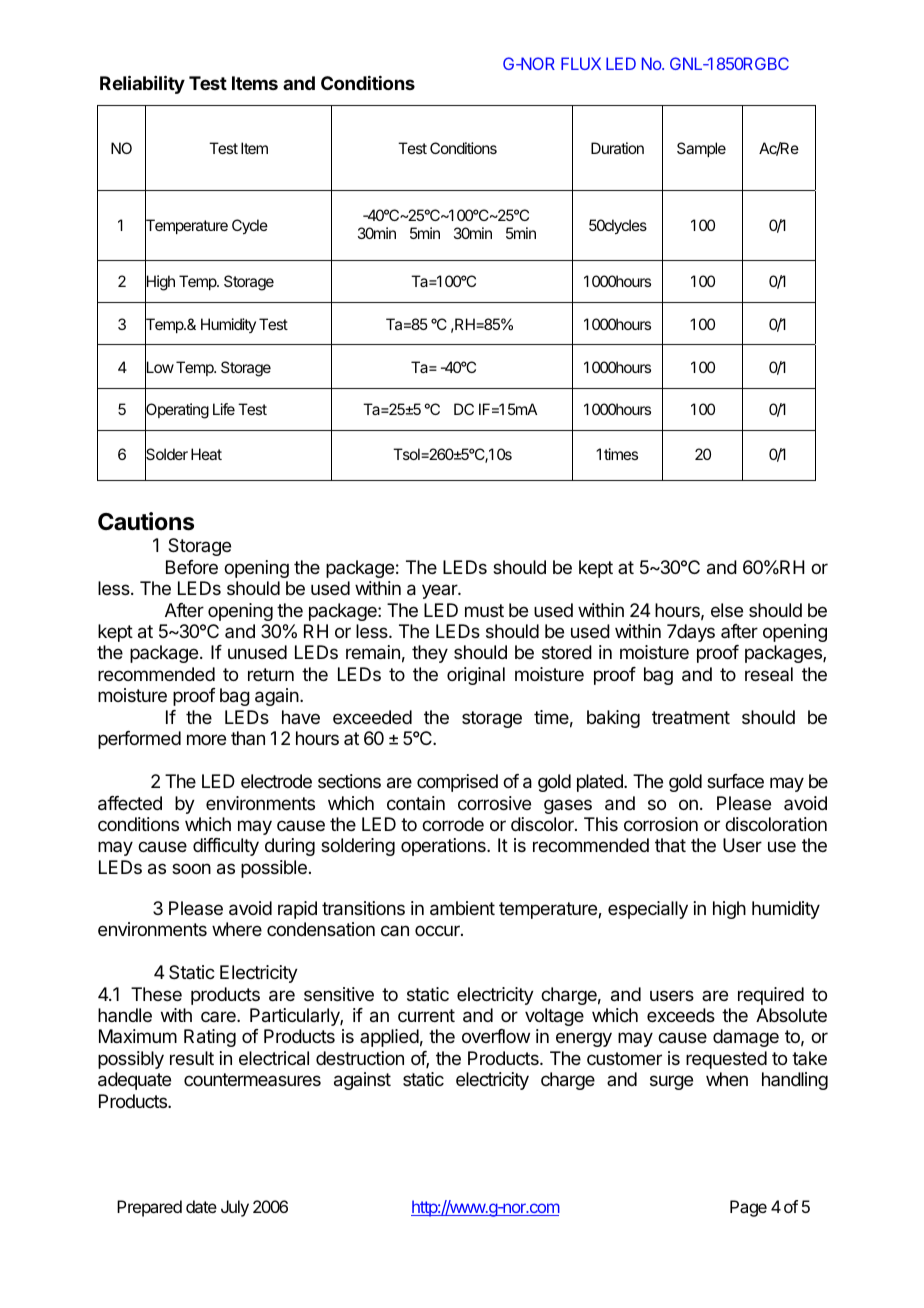 This screenshot has width=924, height=1308. What do you see at coordinates (237, 929) in the screenshot?
I see `where` at bounding box center [237, 929].
